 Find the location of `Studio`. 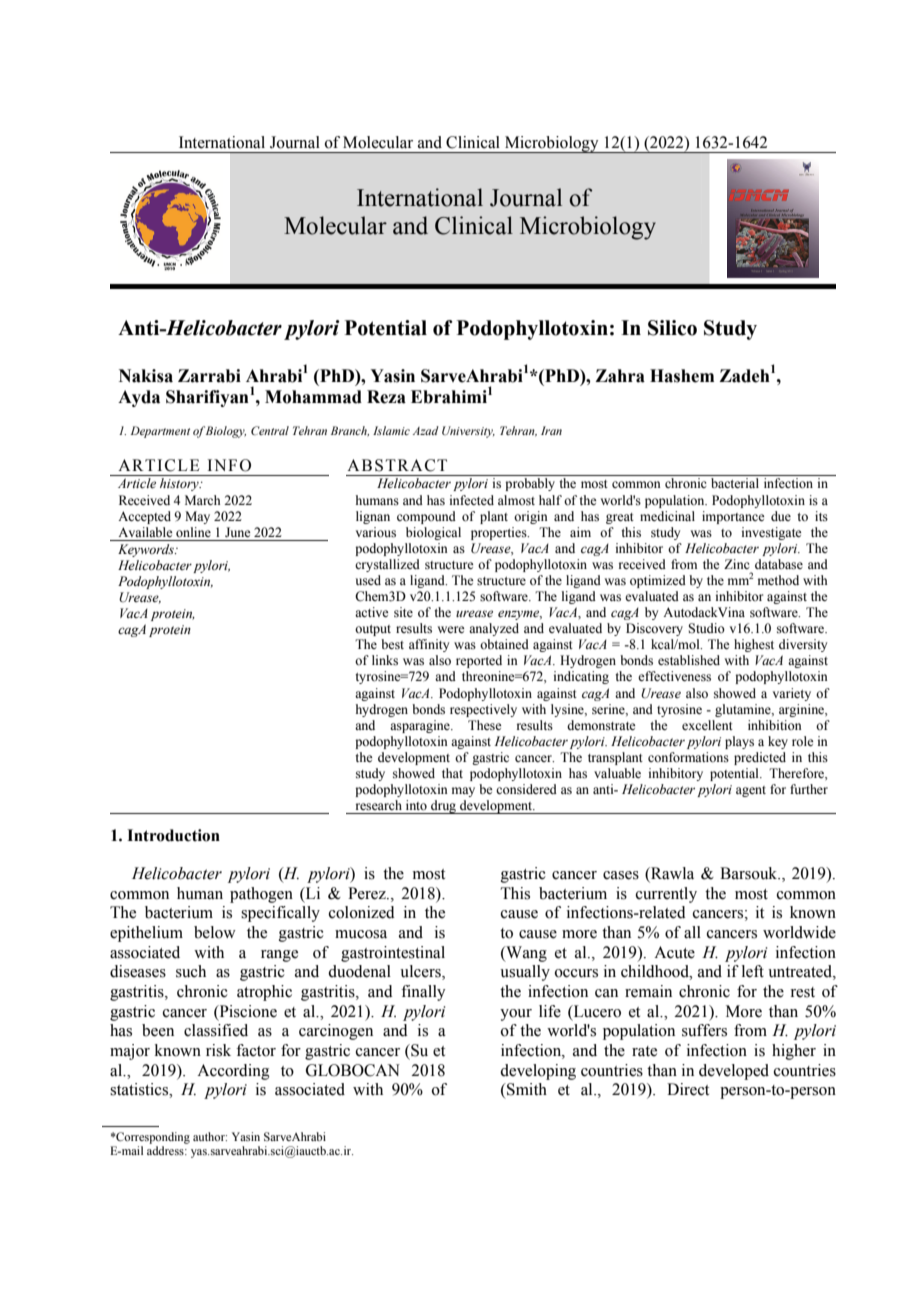

Studio is located at coordinates (706, 628).
